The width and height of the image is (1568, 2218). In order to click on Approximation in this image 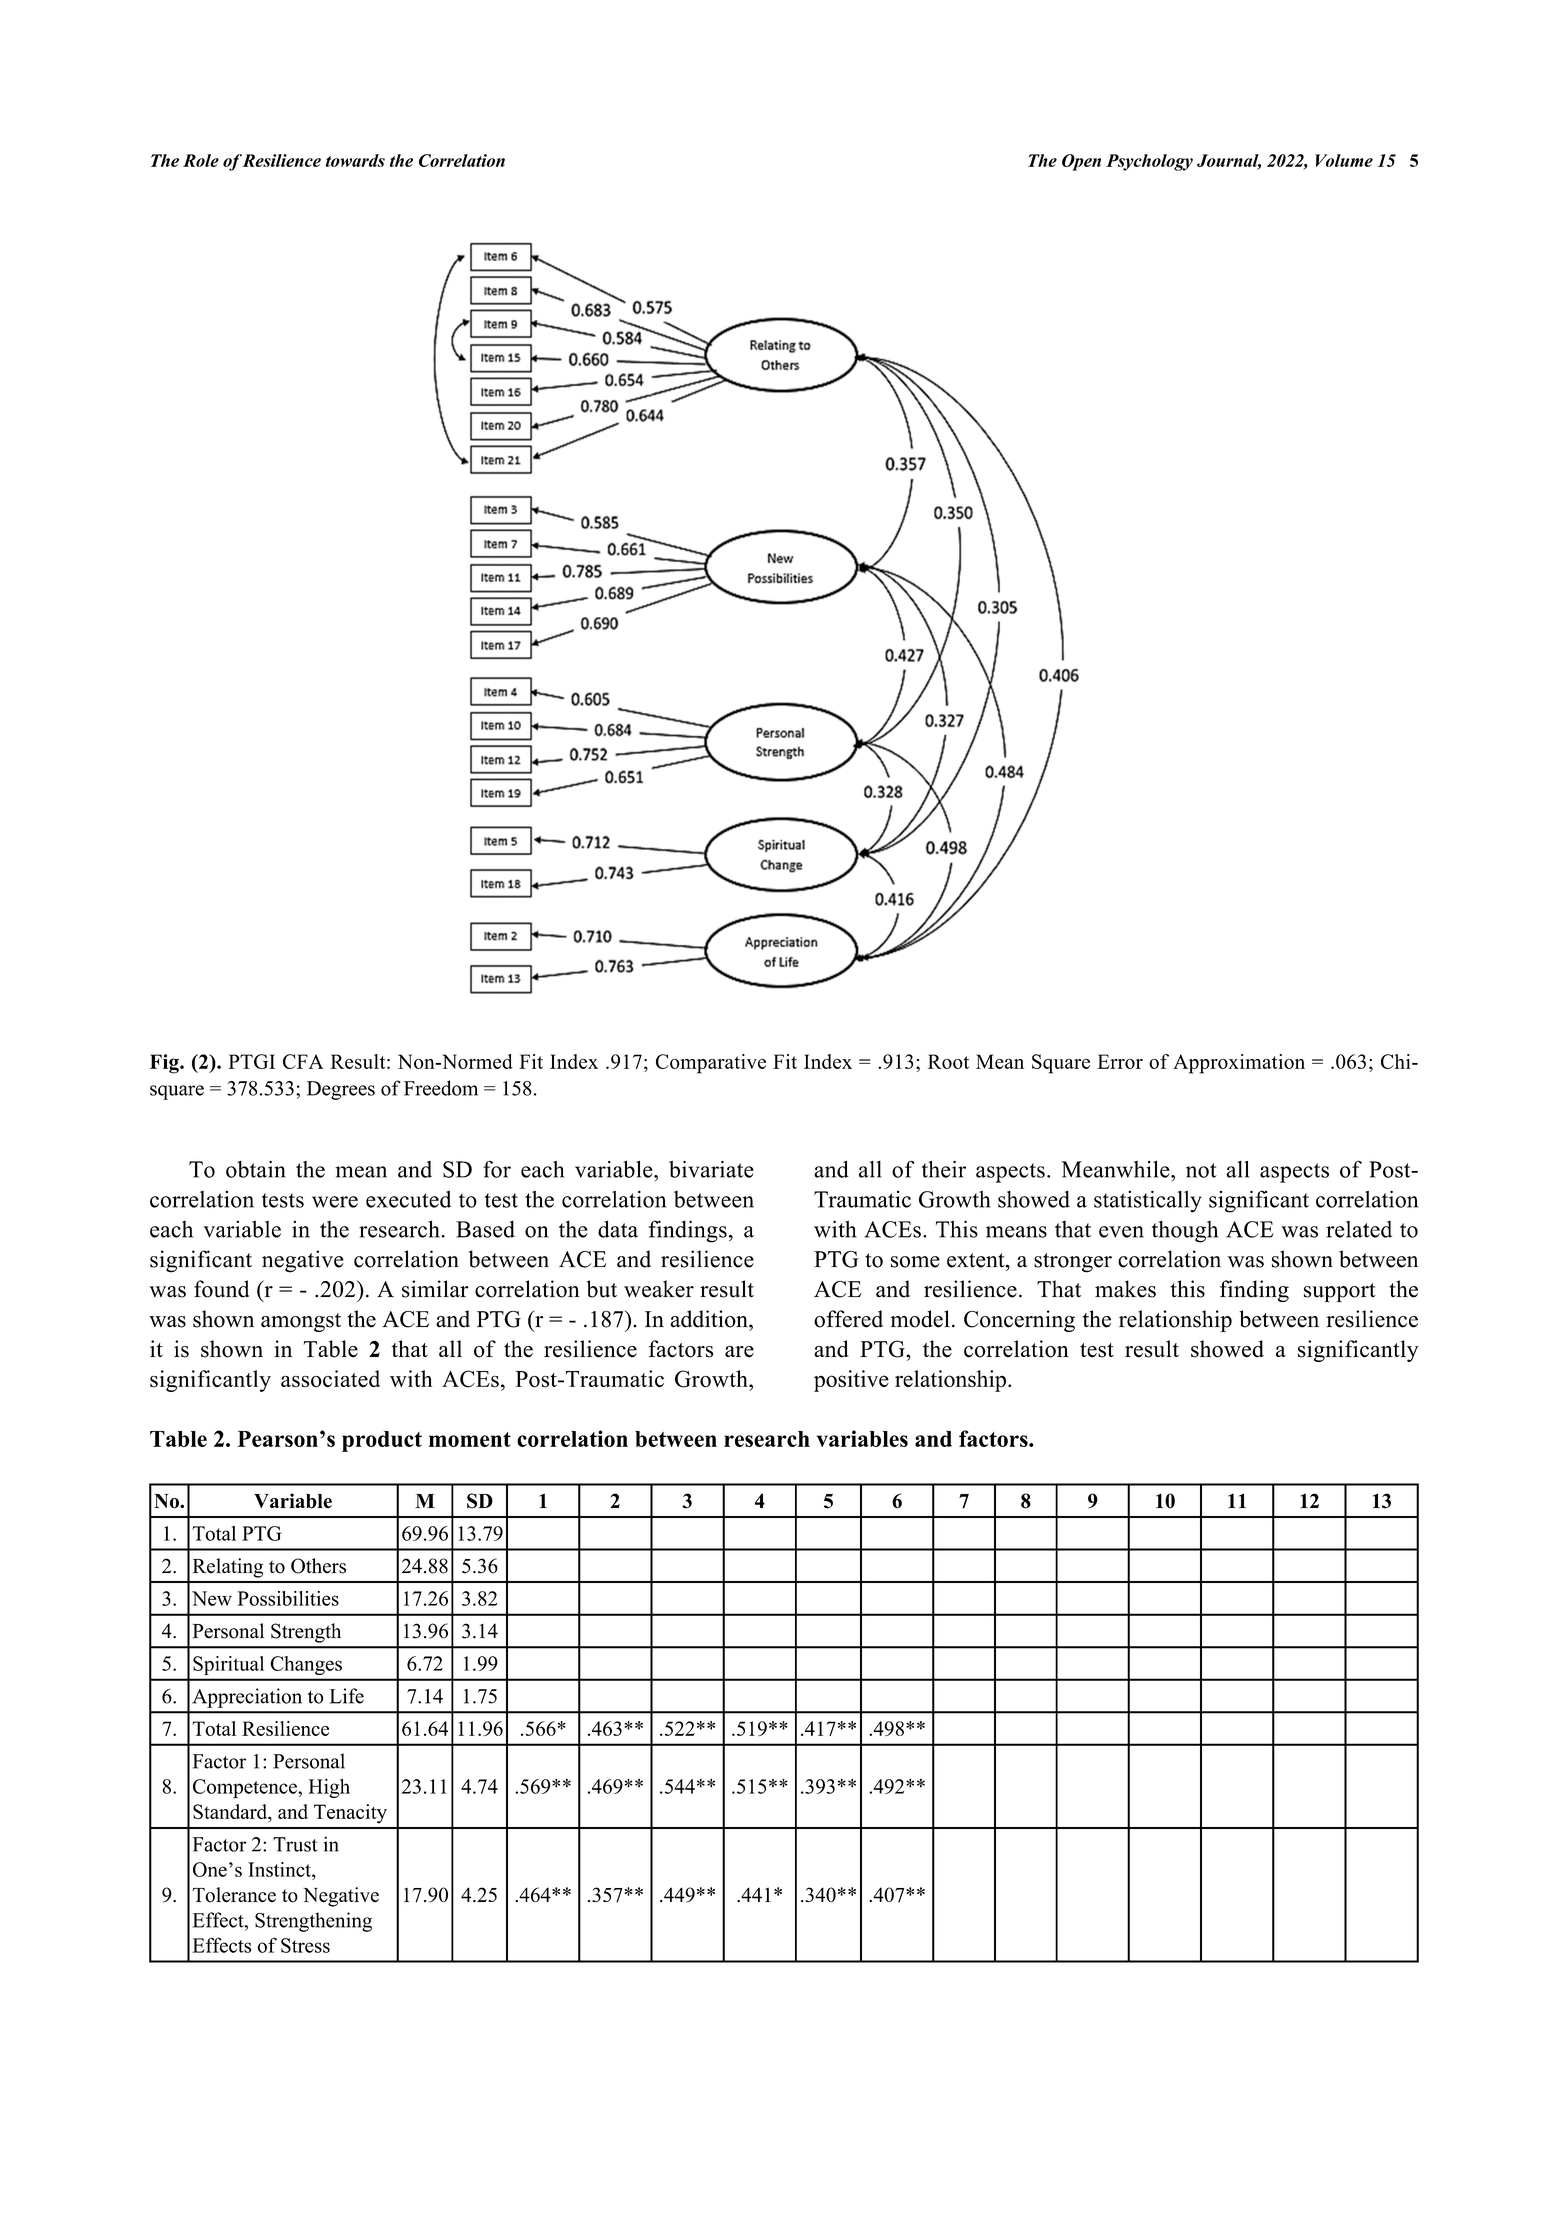, I will do `click(1239, 1064)`.
